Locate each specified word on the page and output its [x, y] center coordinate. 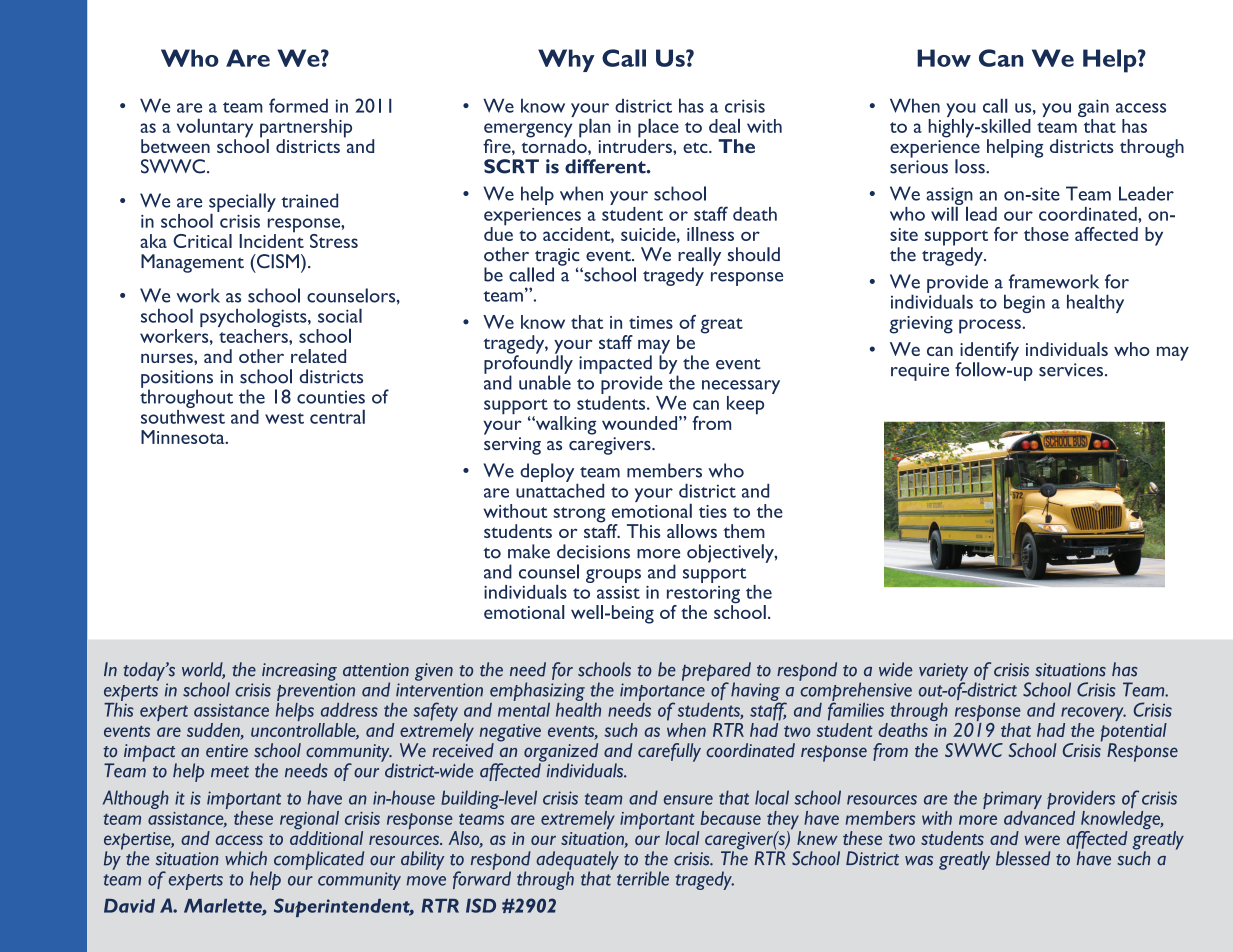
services [1071, 370]
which [246, 858]
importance [662, 693]
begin [1024, 303]
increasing [299, 672]
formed [298, 105]
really [699, 257]
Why [566, 60]
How [944, 58]
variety [943, 673]
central [337, 416]
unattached [560, 489]
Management [192, 263]
